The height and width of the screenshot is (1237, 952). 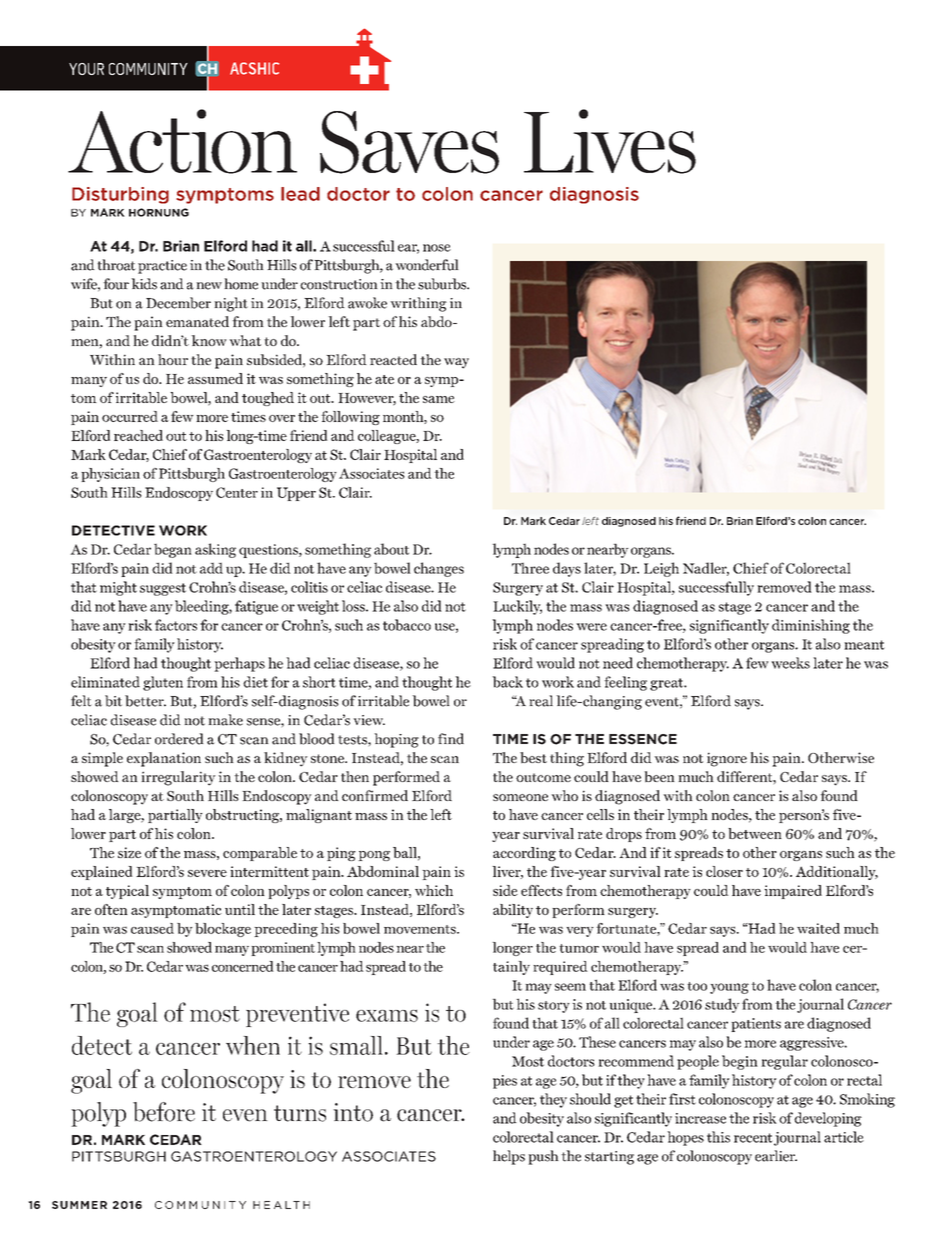 I want to click on Lives, so click(x=610, y=141).
